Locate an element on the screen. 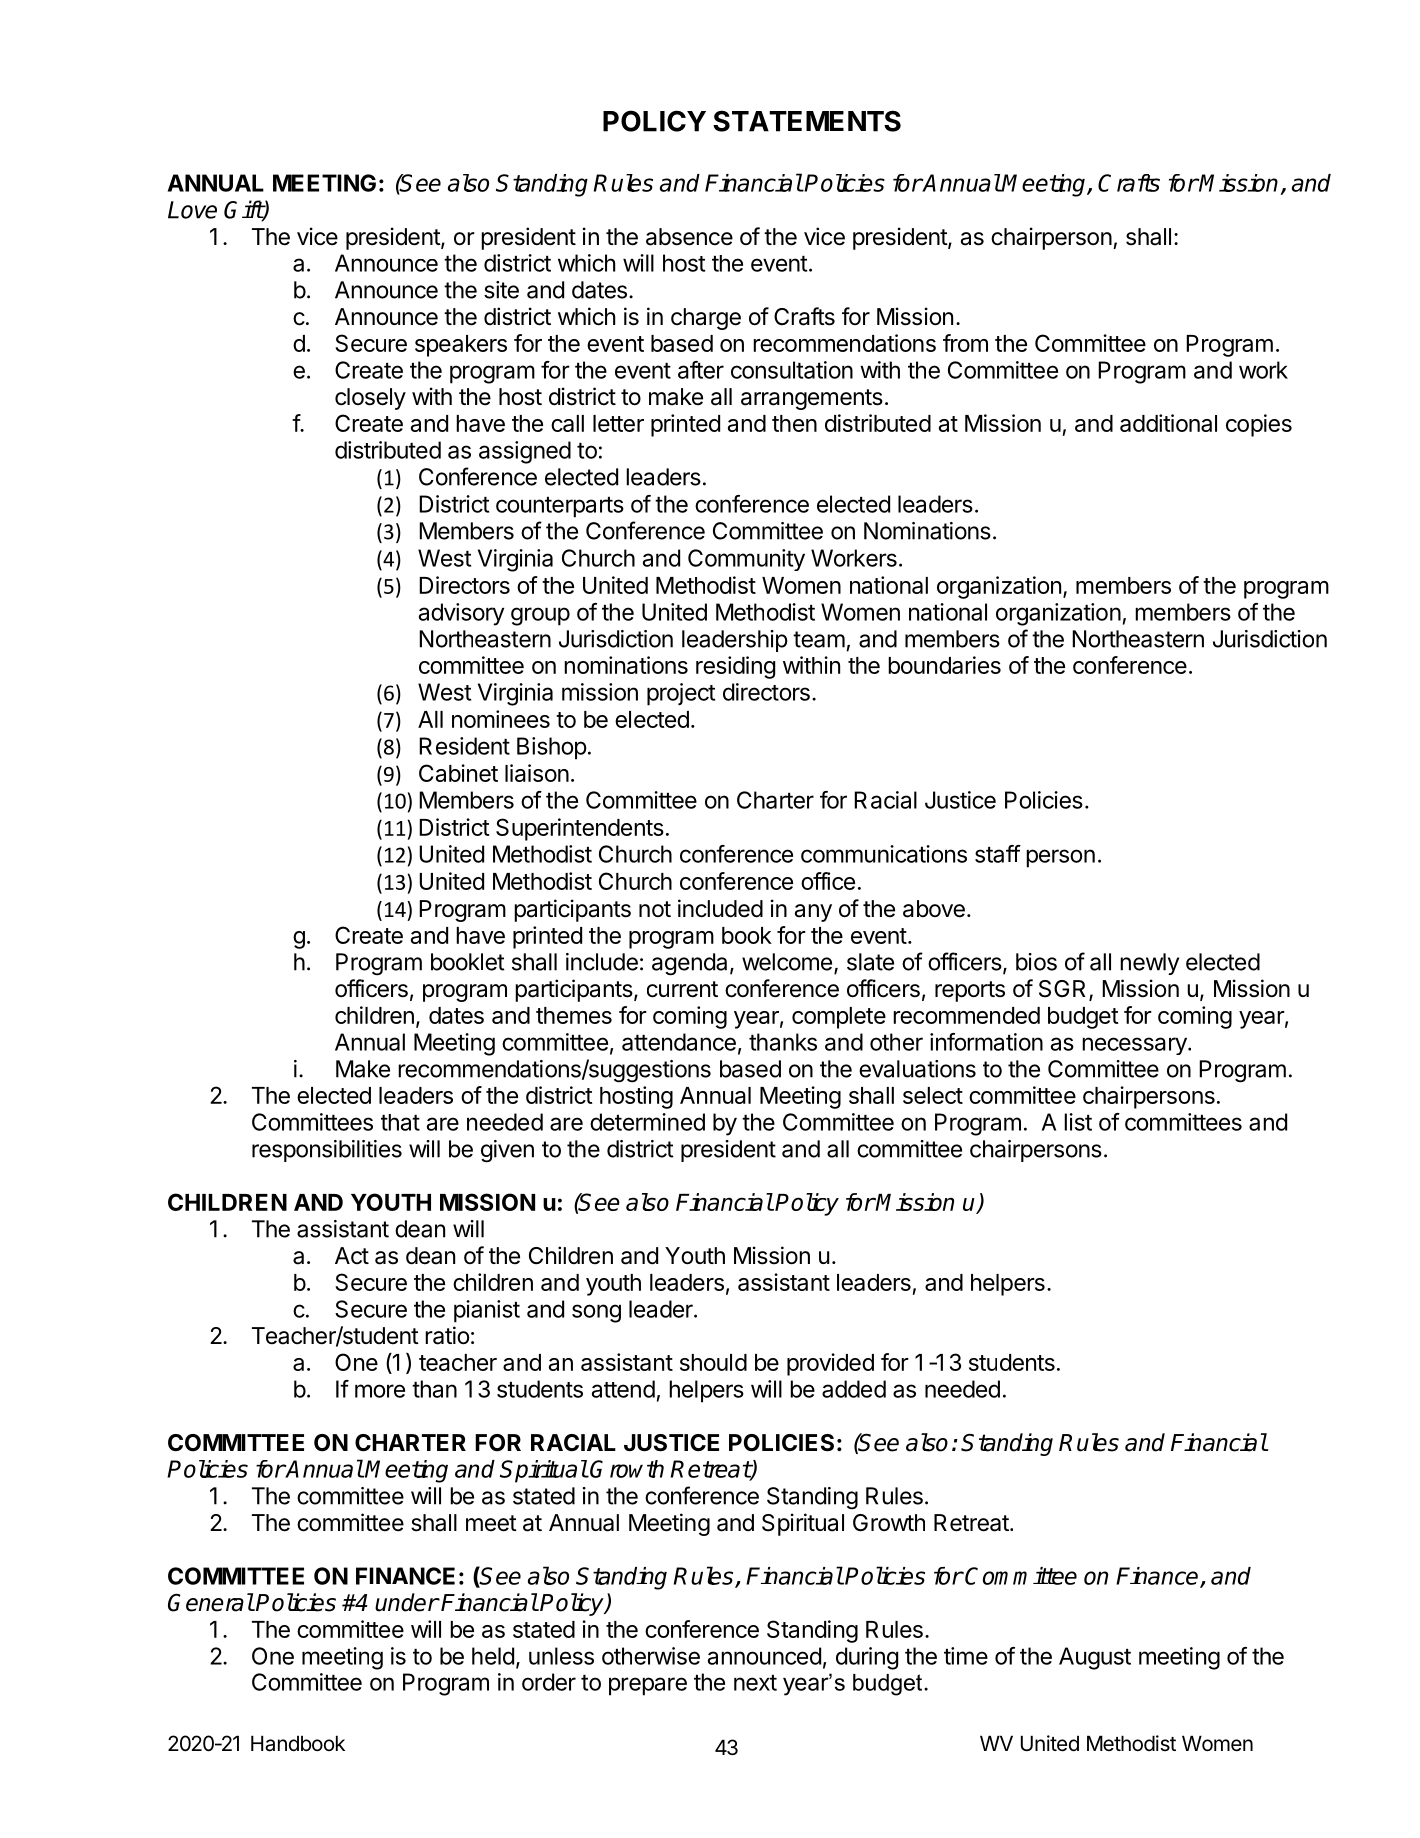 This screenshot has height=1838, width=1420. Community is located at coordinates (746, 560).
